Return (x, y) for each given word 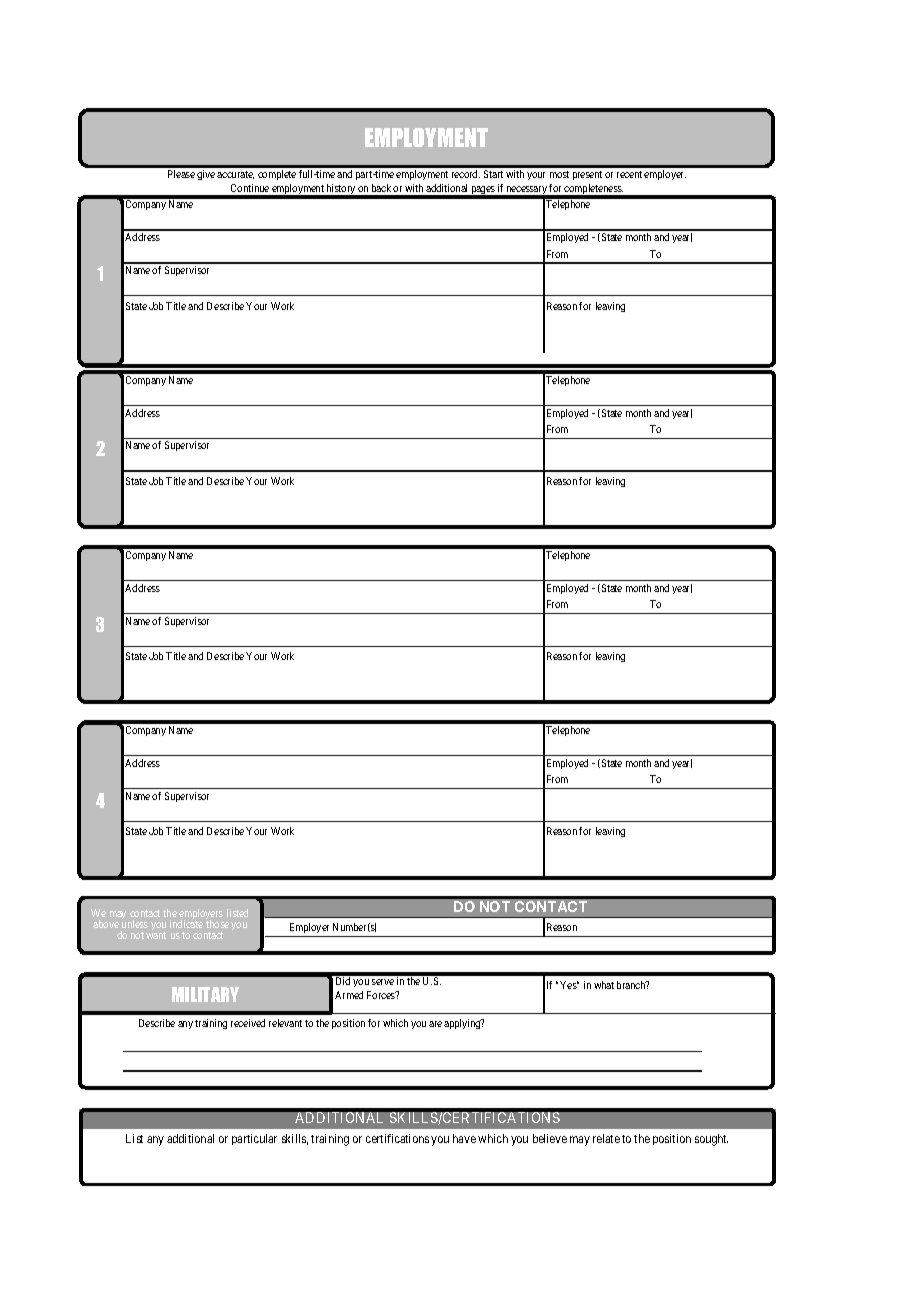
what (604, 985)
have (464, 1138)
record (466, 174)
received (248, 1023)
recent (629, 174)
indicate (186, 924)
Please (181, 174)
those (217, 924)
